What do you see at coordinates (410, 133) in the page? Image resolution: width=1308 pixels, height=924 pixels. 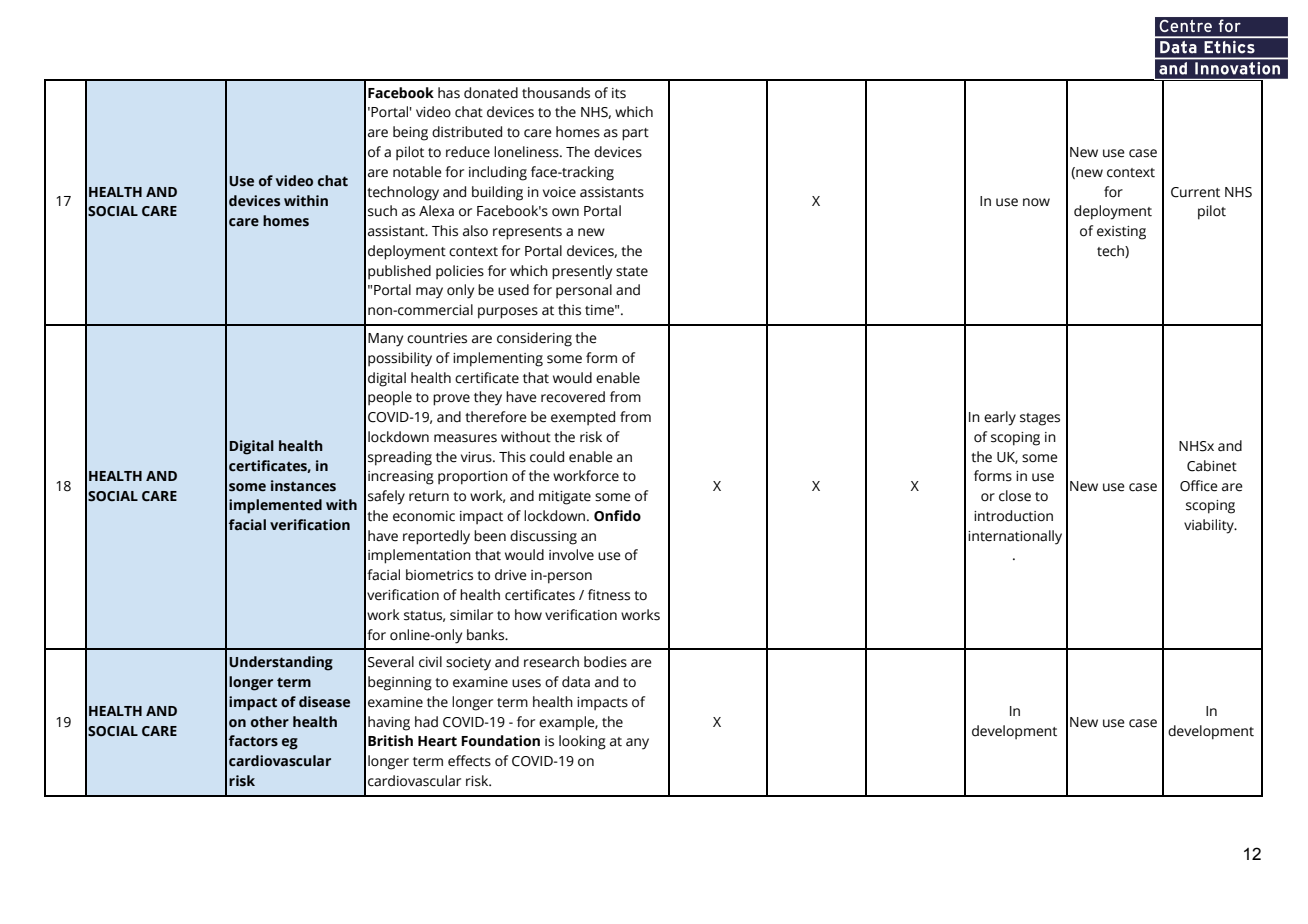 I see `being` at bounding box center [410, 133].
